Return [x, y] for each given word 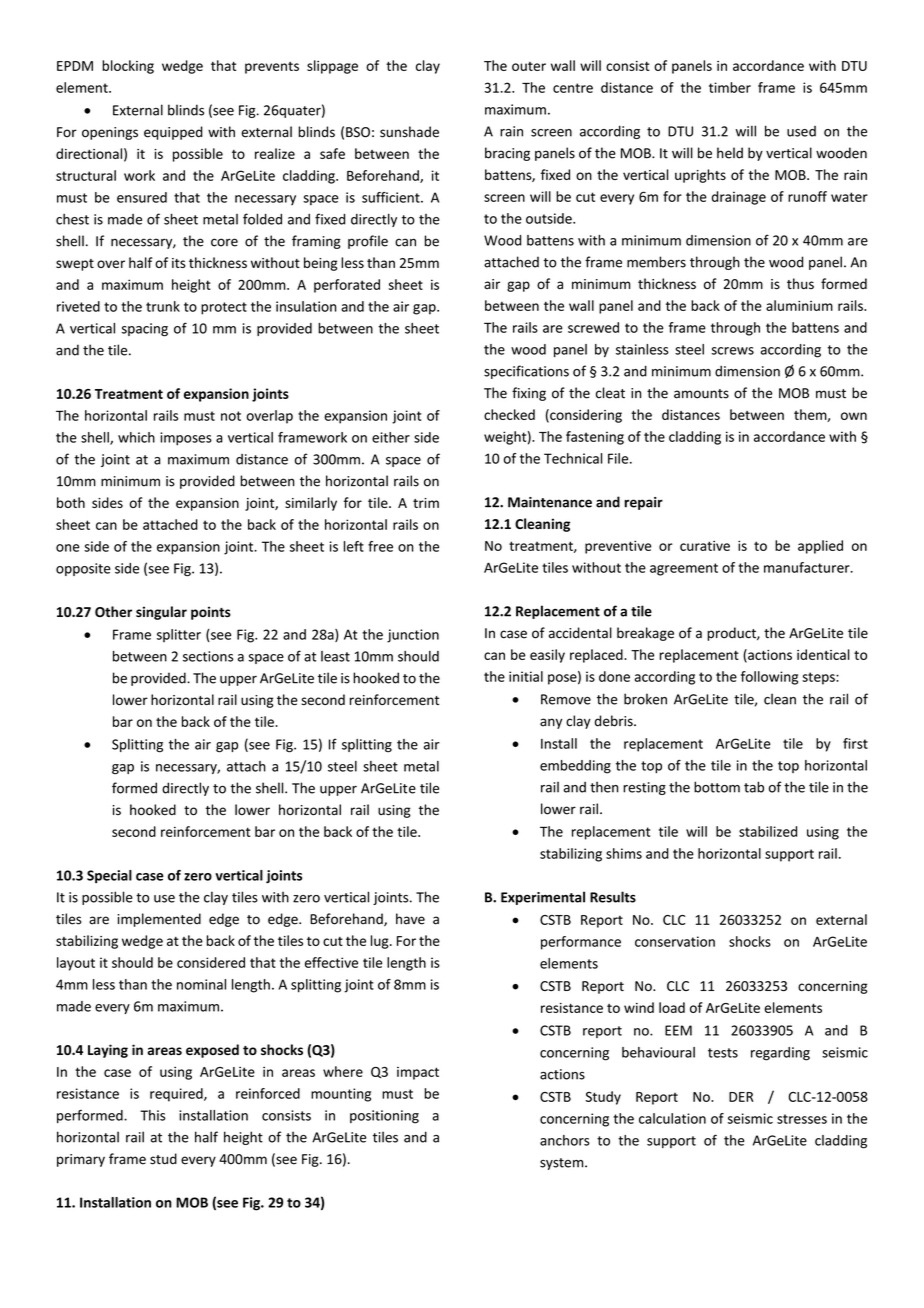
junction [413, 636]
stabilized [768, 831]
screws [732, 351]
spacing [145, 330]
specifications [526, 372]
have [410, 919]
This [152, 1115]
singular [161, 613]
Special [109, 876]
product [732, 634]
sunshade [409, 132]
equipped [173, 133]
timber [730, 87]
